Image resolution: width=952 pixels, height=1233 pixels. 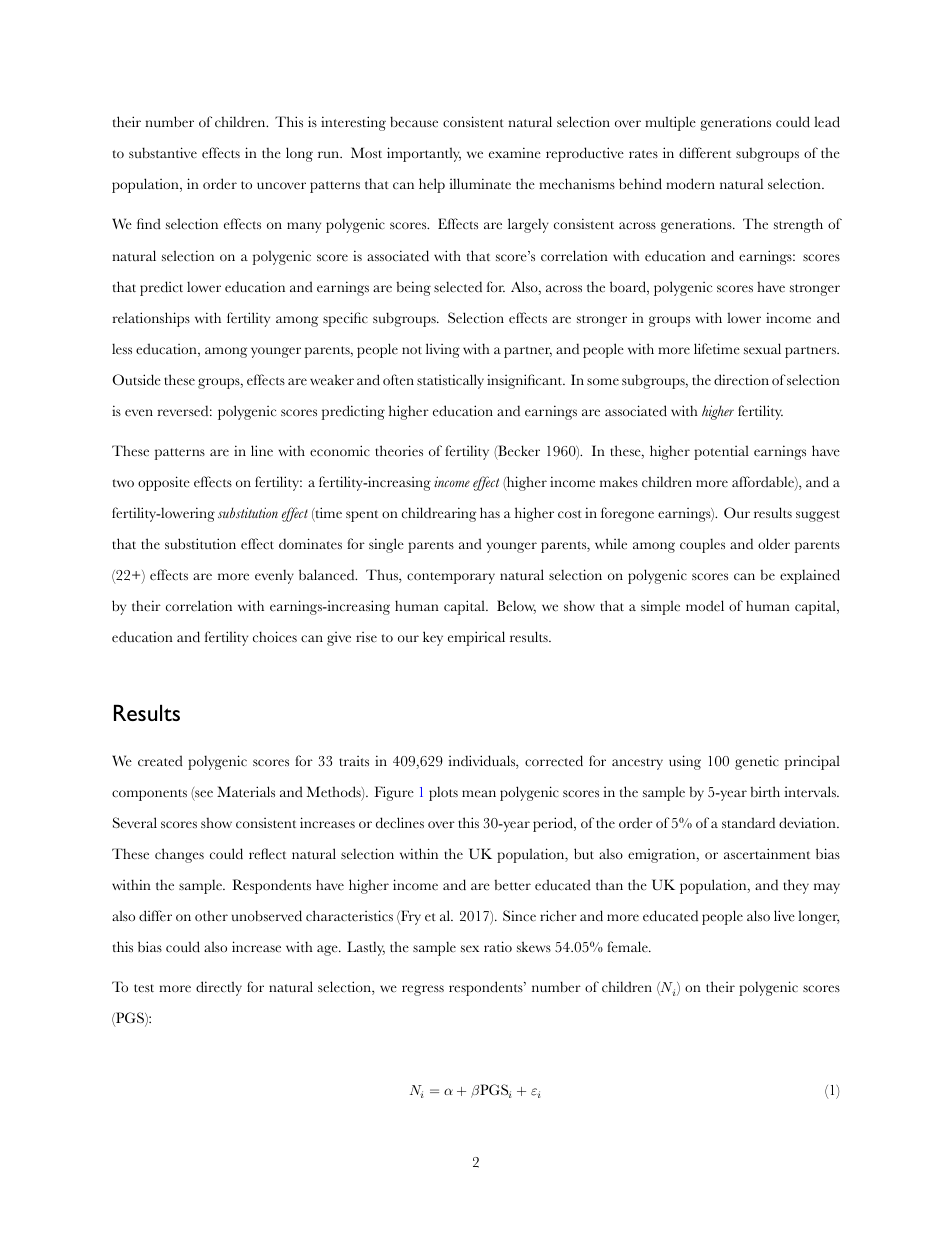 What do you see at coordinates (163, 153) in the screenshot?
I see `substantive` at bounding box center [163, 153].
